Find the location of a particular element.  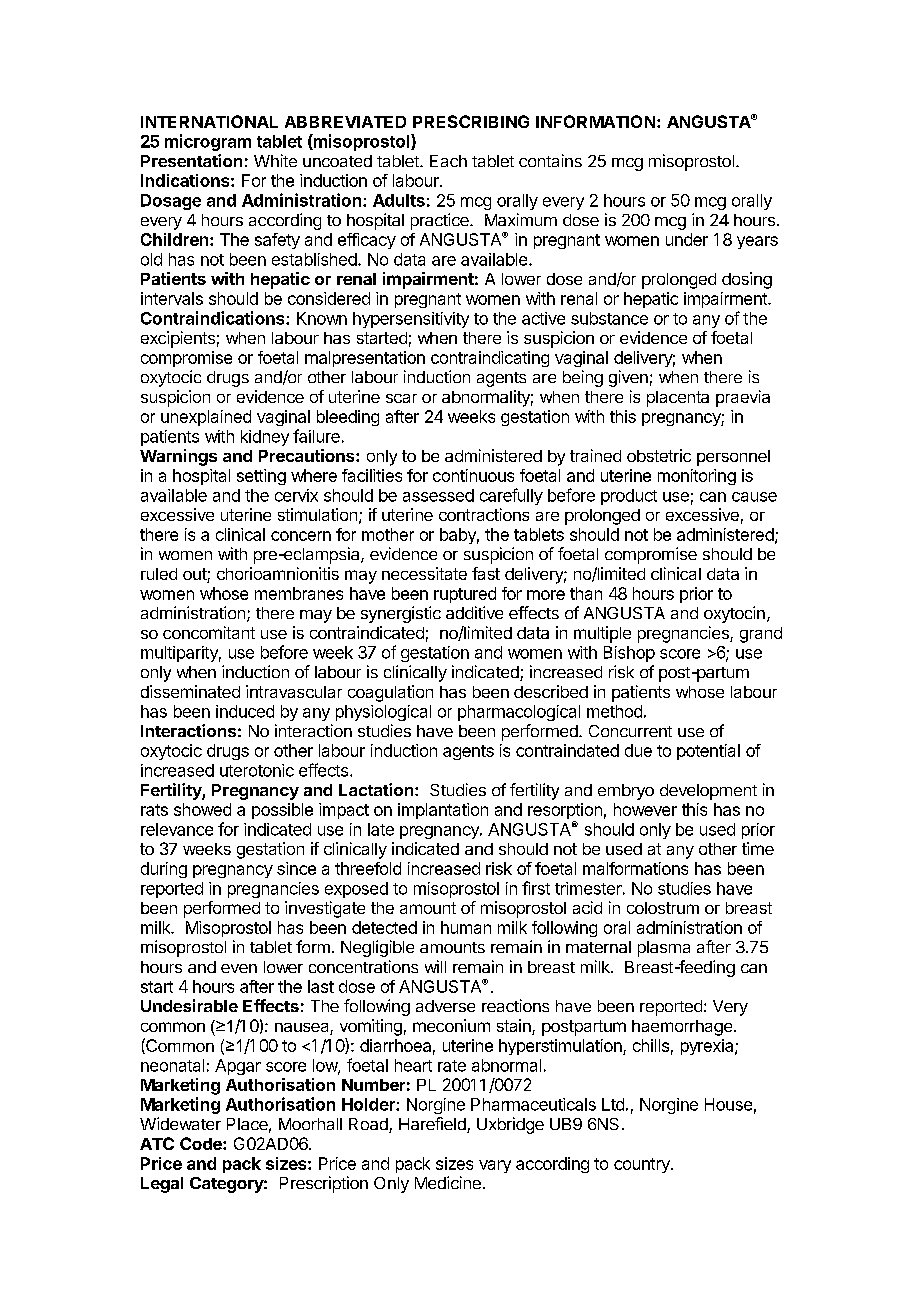

Code is located at coordinates (202, 1143).
